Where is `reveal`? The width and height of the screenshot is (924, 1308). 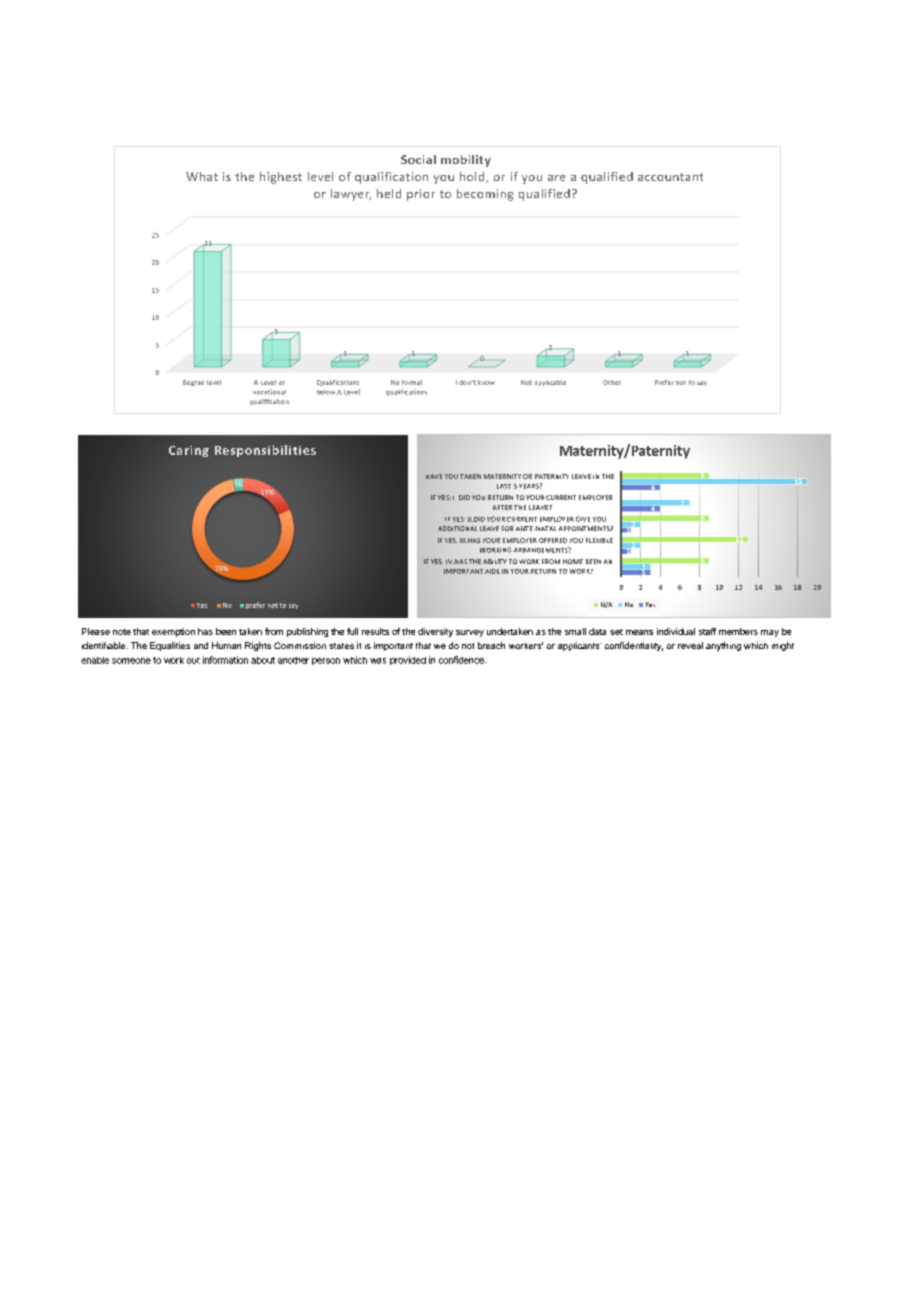
reveal is located at coordinates (690, 645).
